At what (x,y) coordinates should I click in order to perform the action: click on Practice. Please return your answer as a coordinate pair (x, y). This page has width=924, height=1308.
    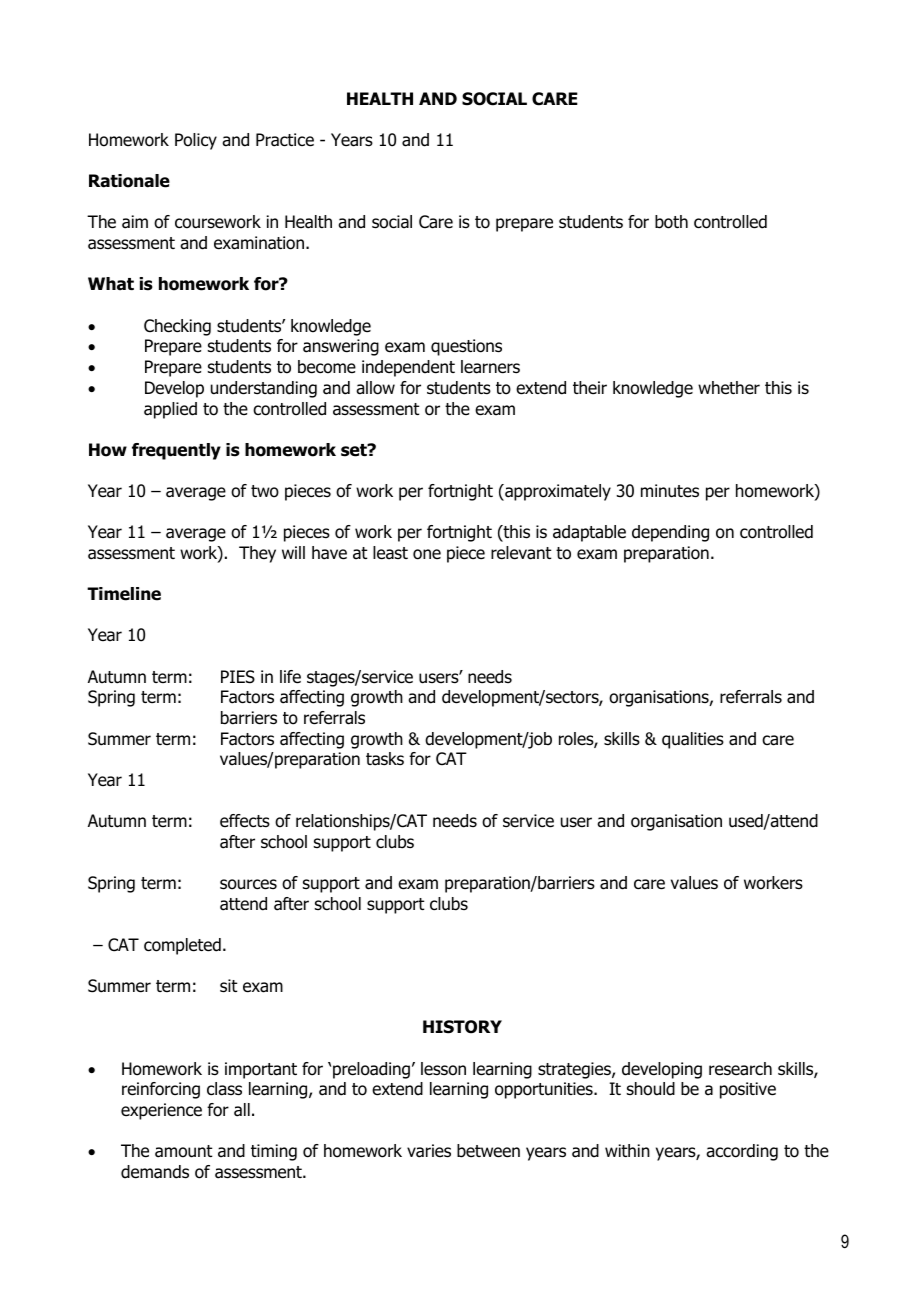
    Looking at the image, I should click on (285, 140).
